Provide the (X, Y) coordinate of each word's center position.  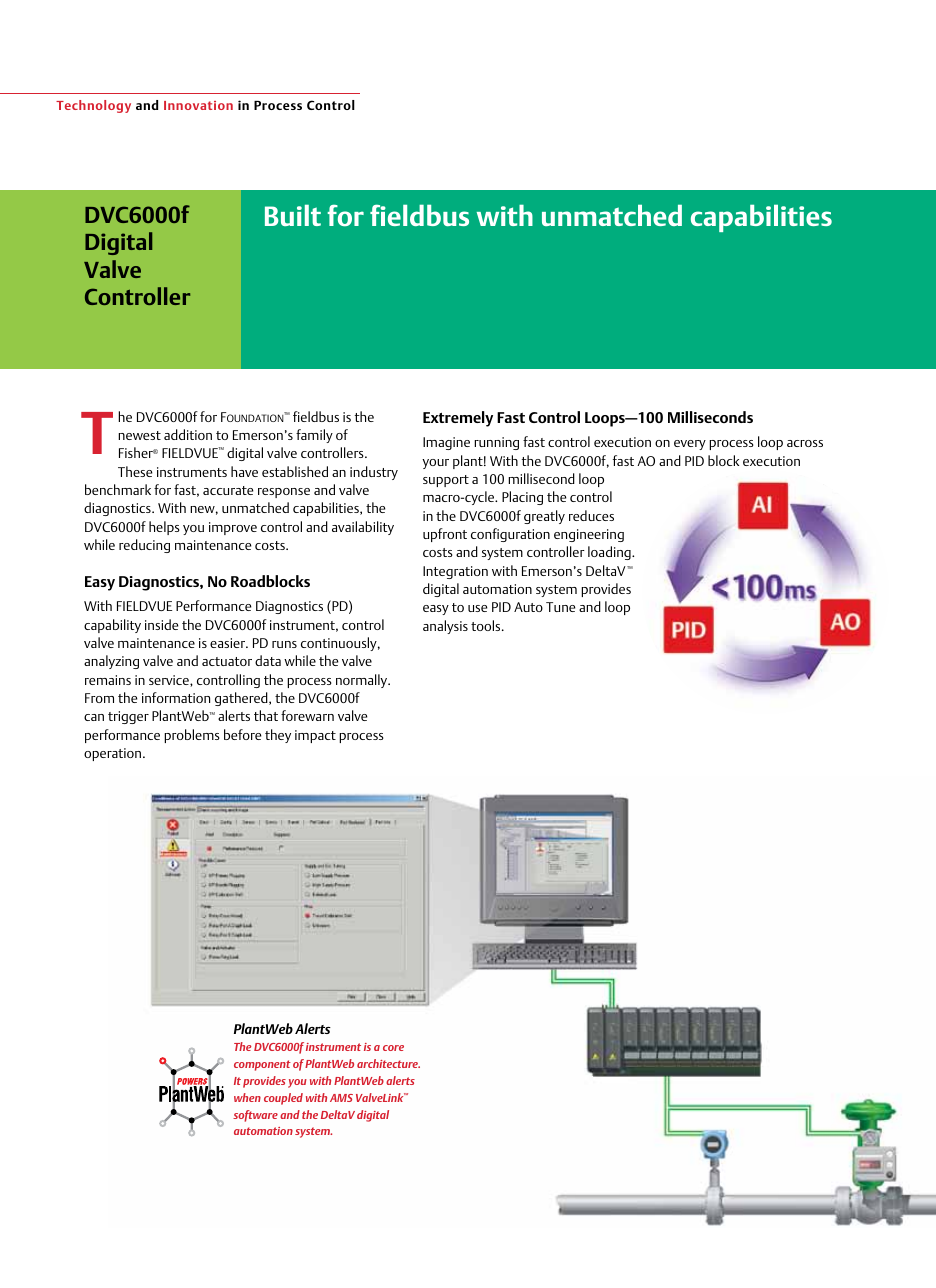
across (805, 443)
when (247, 1097)
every (690, 445)
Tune (560, 607)
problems (192, 736)
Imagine (446, 443)
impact (315, 736)
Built (293, 215)
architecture (388, 1063)
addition (188, 434)
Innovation (198, 105)
